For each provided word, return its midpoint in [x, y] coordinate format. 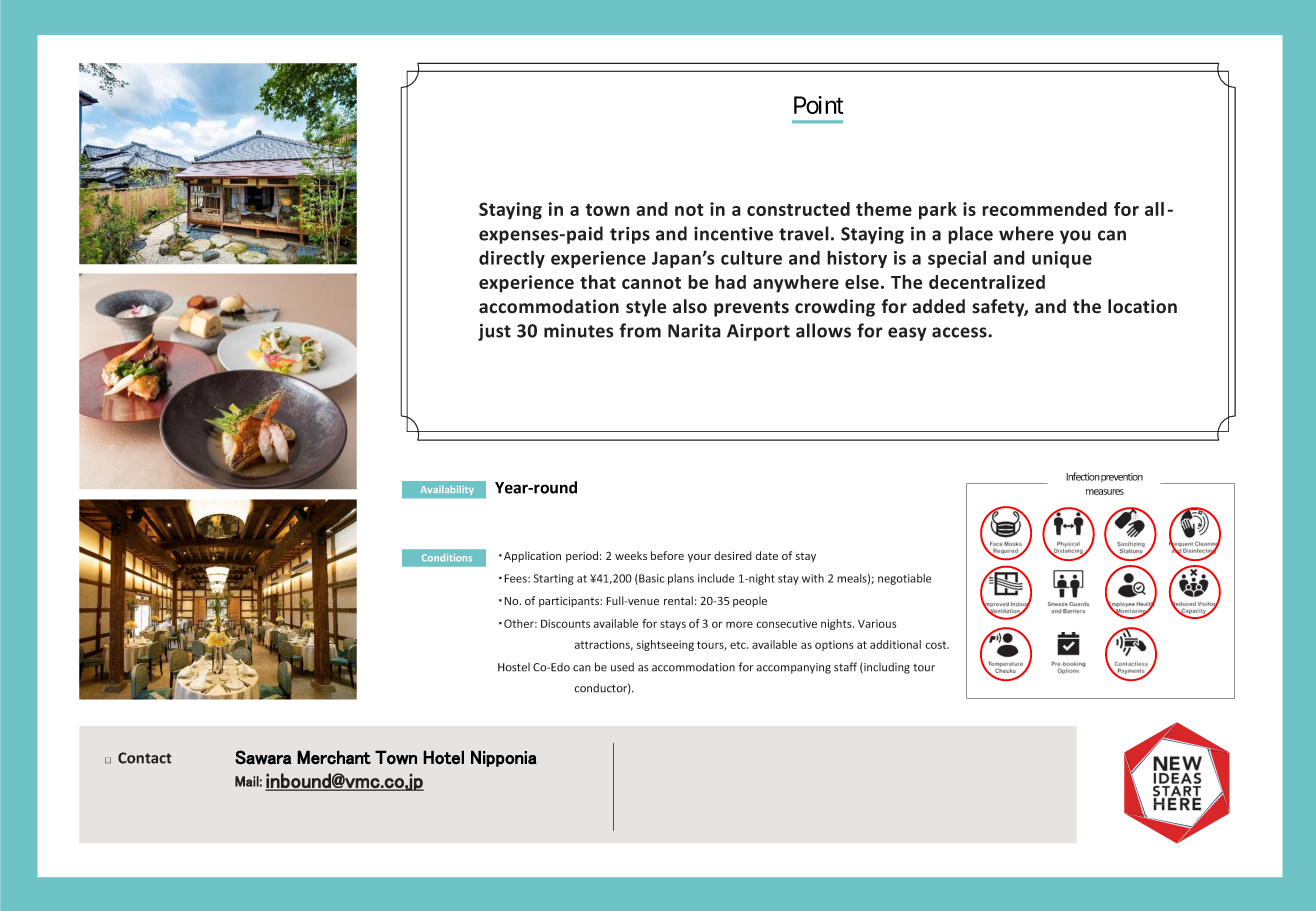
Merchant [334, 757]
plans [681, 579]
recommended [1044, 209]
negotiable [904, 579]
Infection [1083, 476]
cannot [651, 283]
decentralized [987, 282]
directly [512, 259]
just [494, 332]
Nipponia [504, 758]
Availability [447, 490]
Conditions [447, 558]
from [640, 330]
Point [818, 105]
